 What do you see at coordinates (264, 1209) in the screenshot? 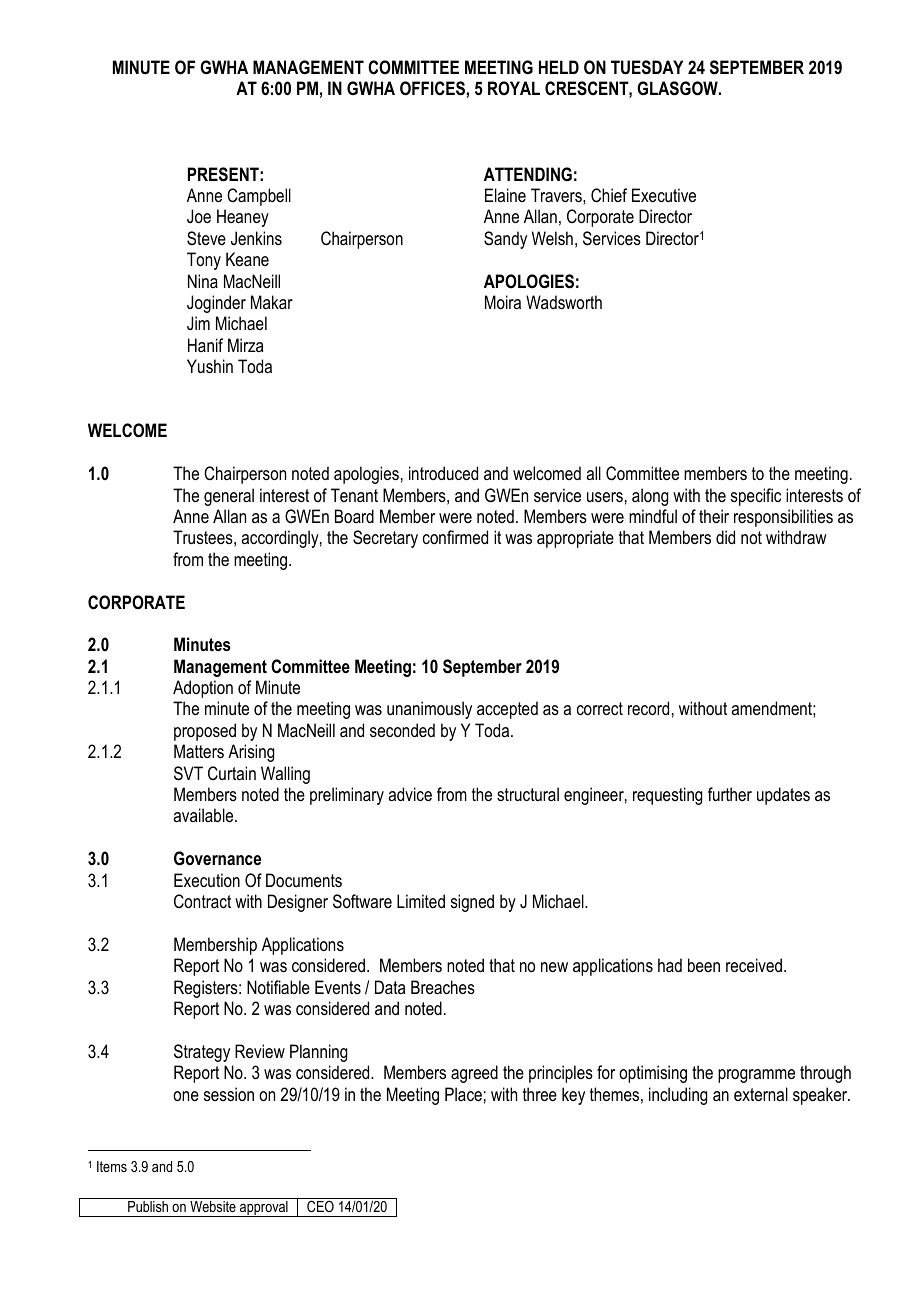
I see `approval` at bounding box center [264, 1209].
